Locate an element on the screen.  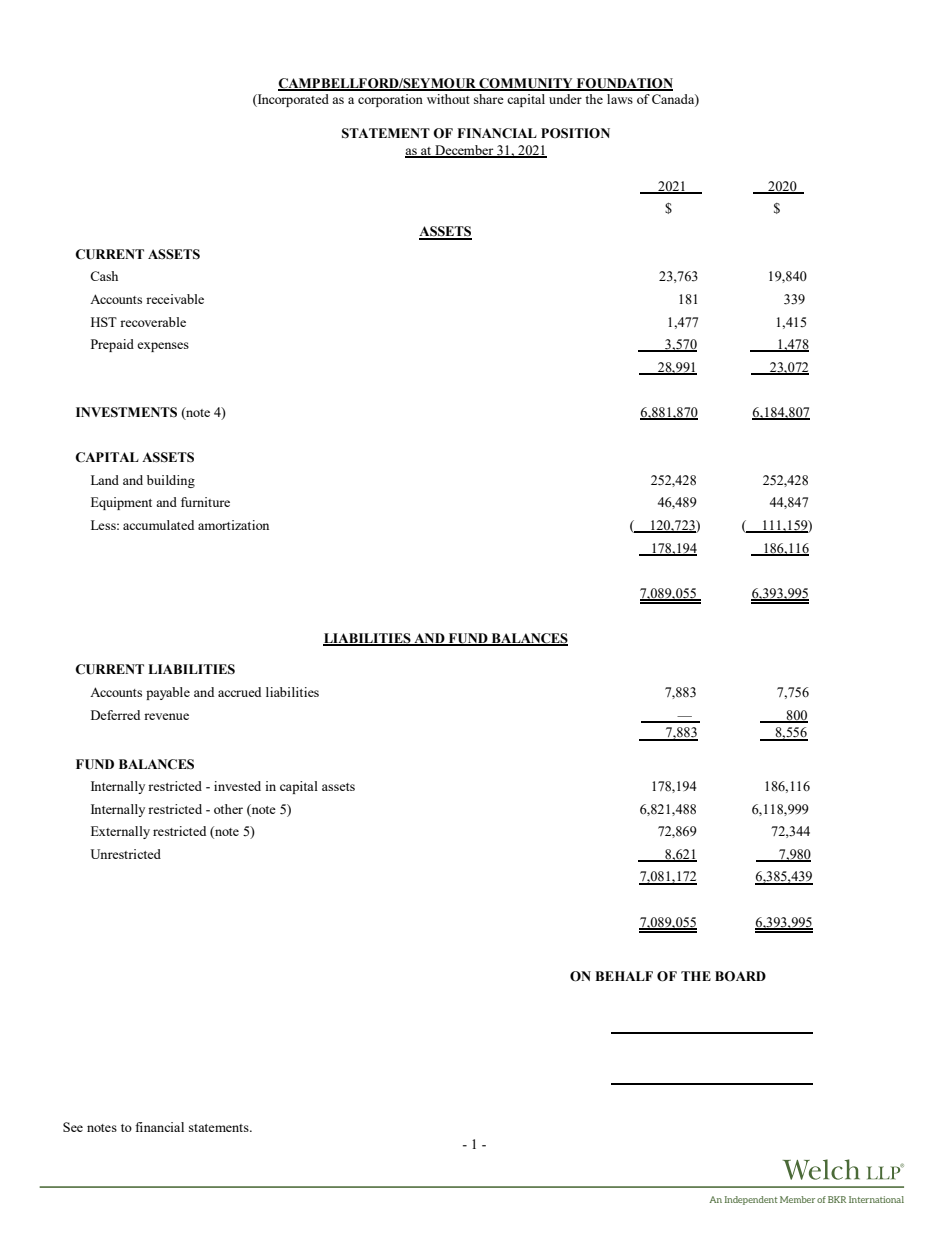
POSITION is located at coordinates (575, 133).
